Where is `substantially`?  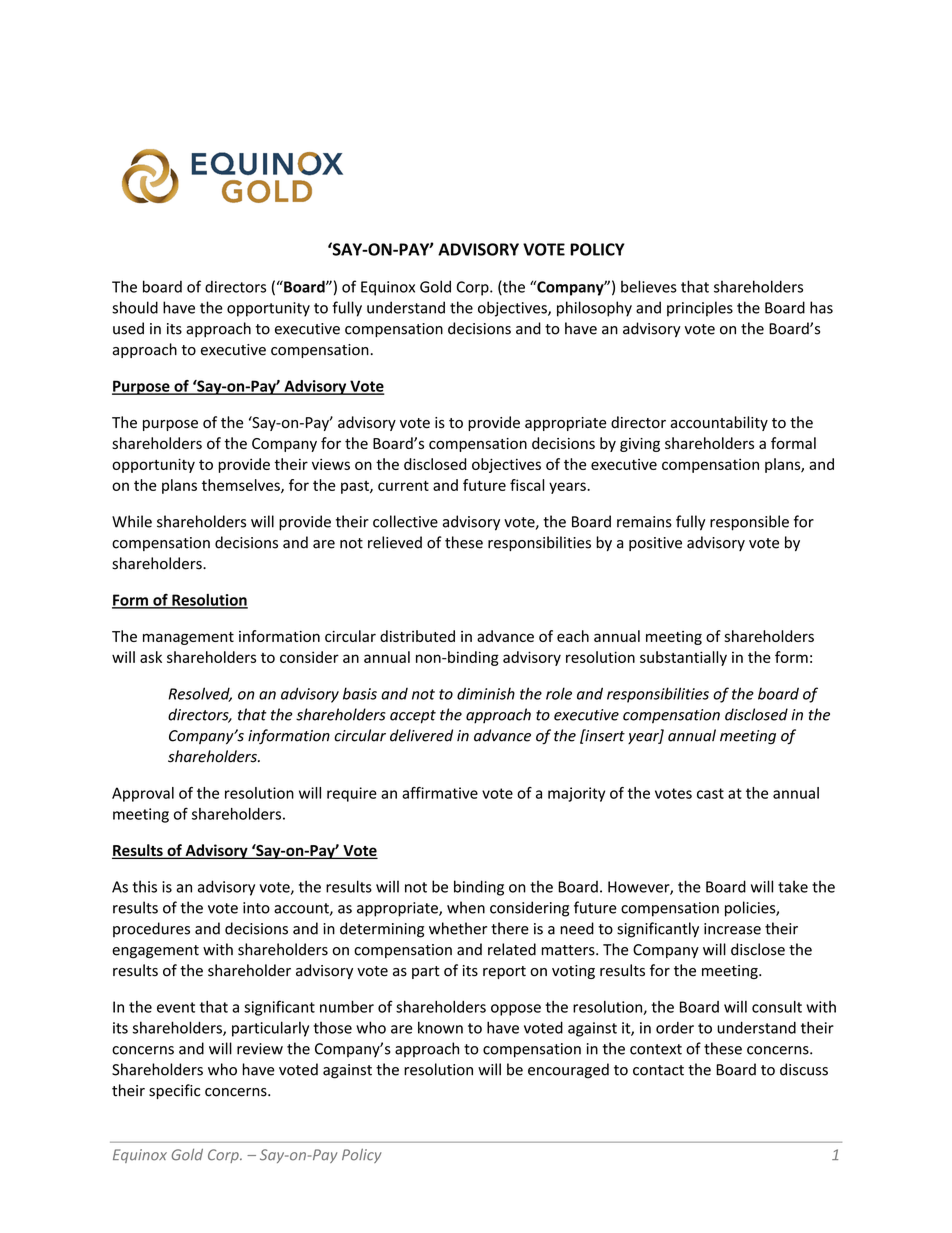 substantially is located at coordinates (683, 658).
